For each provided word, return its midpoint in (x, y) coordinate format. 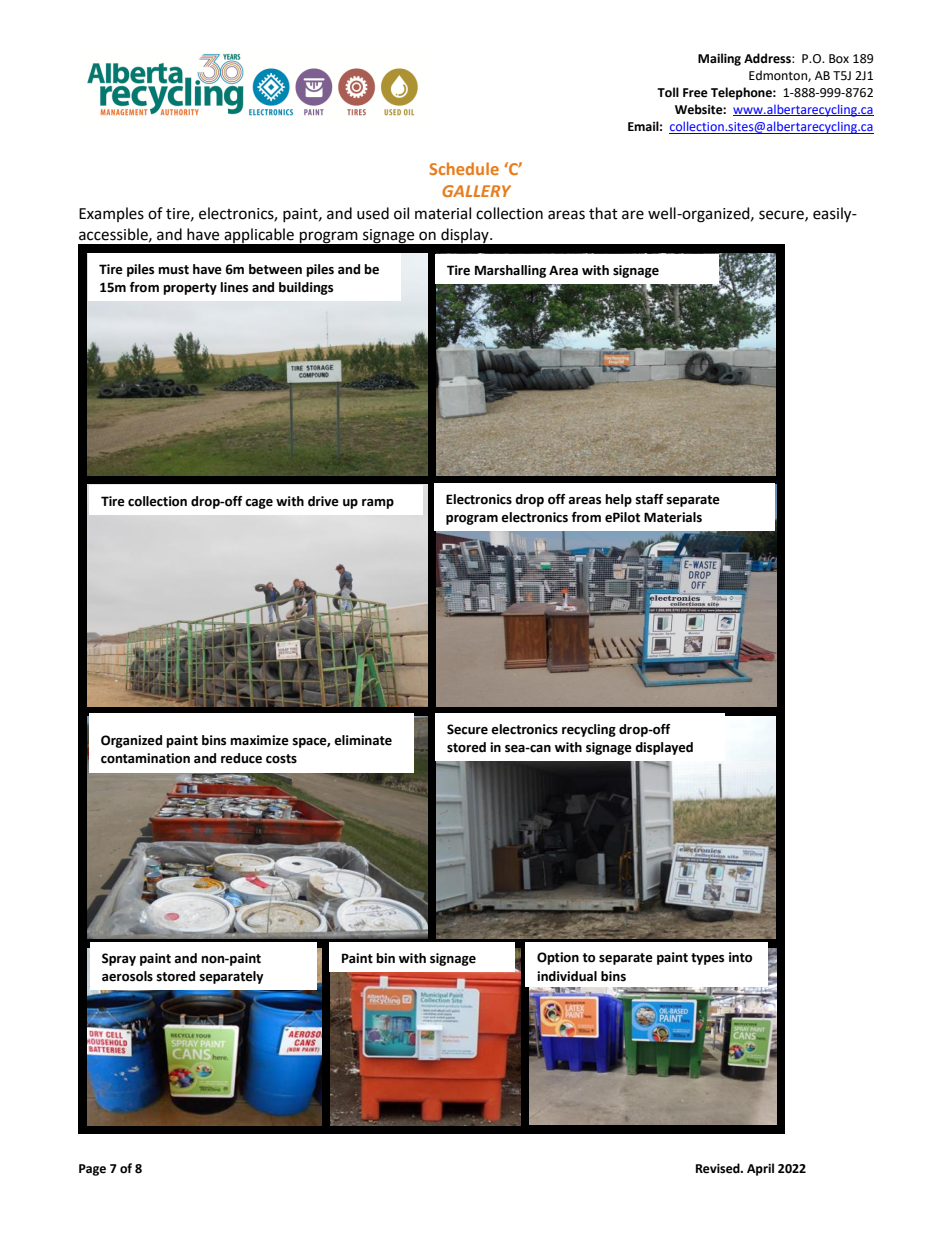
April (760, 1169)
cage (259, 504)
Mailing (719, 59)
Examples (111, 214)
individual (567, 976)
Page (92, 1170)
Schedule (464, 168)
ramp (378, 504)
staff (650, 499)
